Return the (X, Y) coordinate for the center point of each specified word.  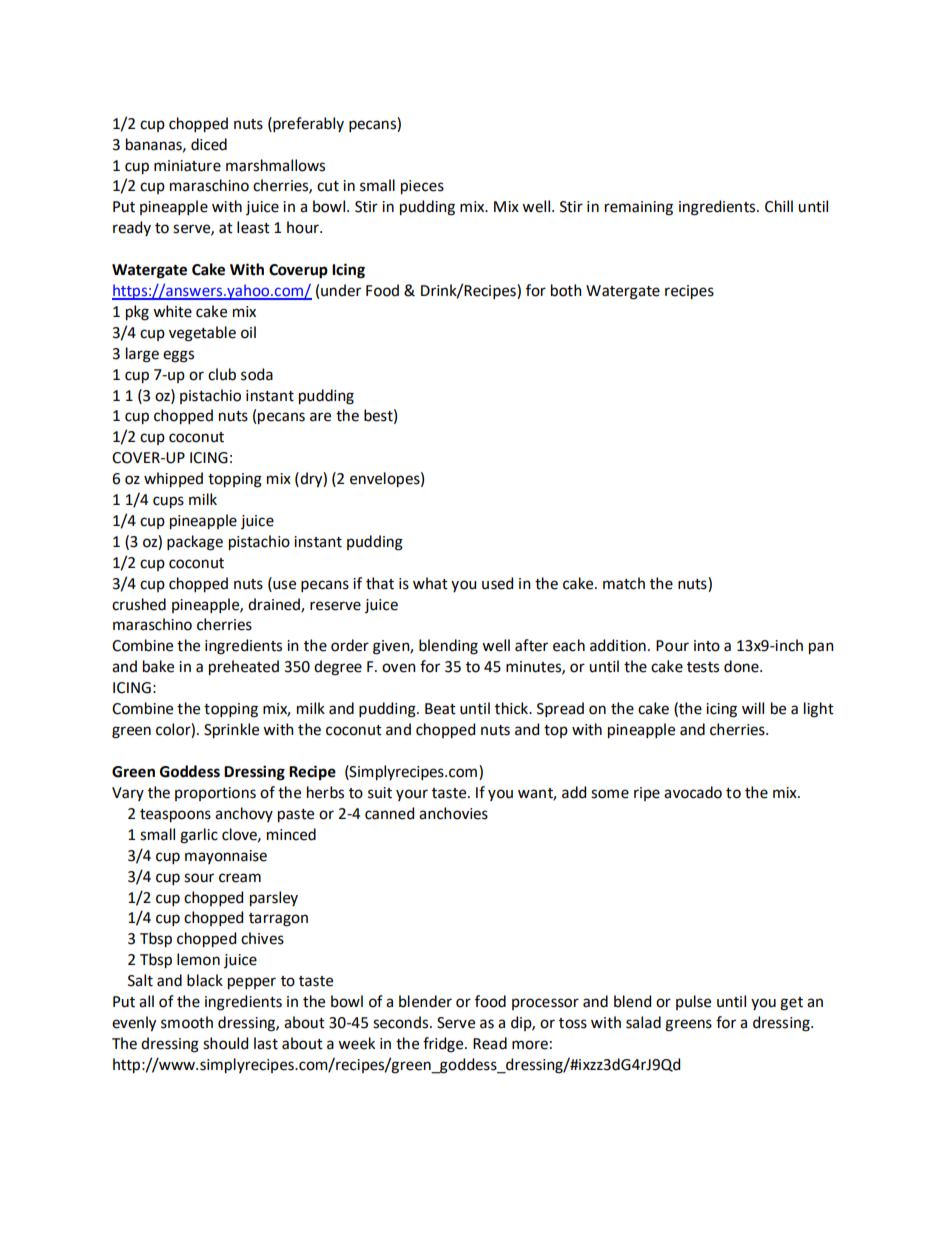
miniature (187, 166)
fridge (444, 1045)
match (624, 583)
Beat (440, 709)
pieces (422, 187)
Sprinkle (231, 730)
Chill (779, 206)
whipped (173, 479)
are (320, 417)
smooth (187, 1022)
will (753, 708)
